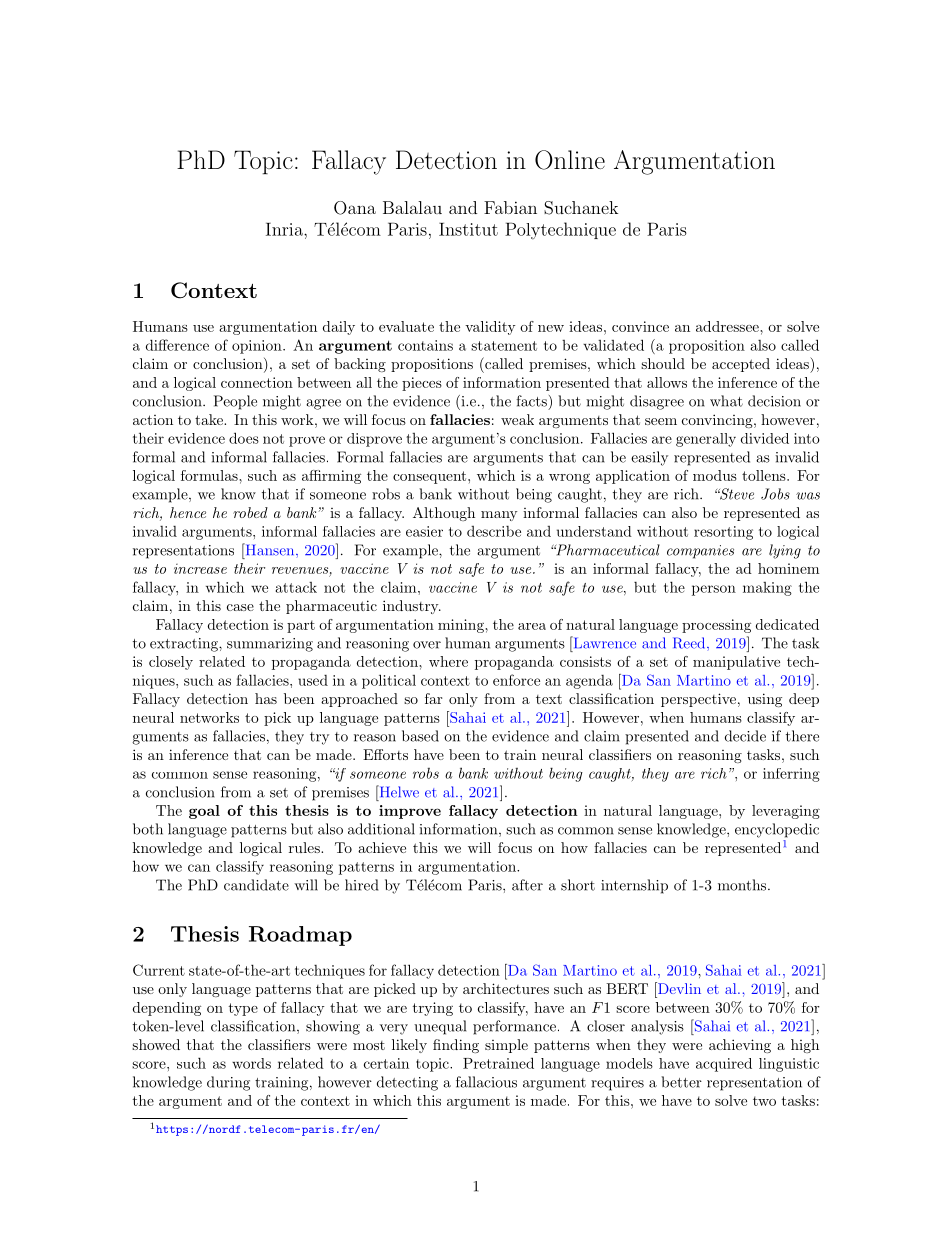  Describe the element at coordinates (251, 1063) in the screenshot. I see `words` at that location.
